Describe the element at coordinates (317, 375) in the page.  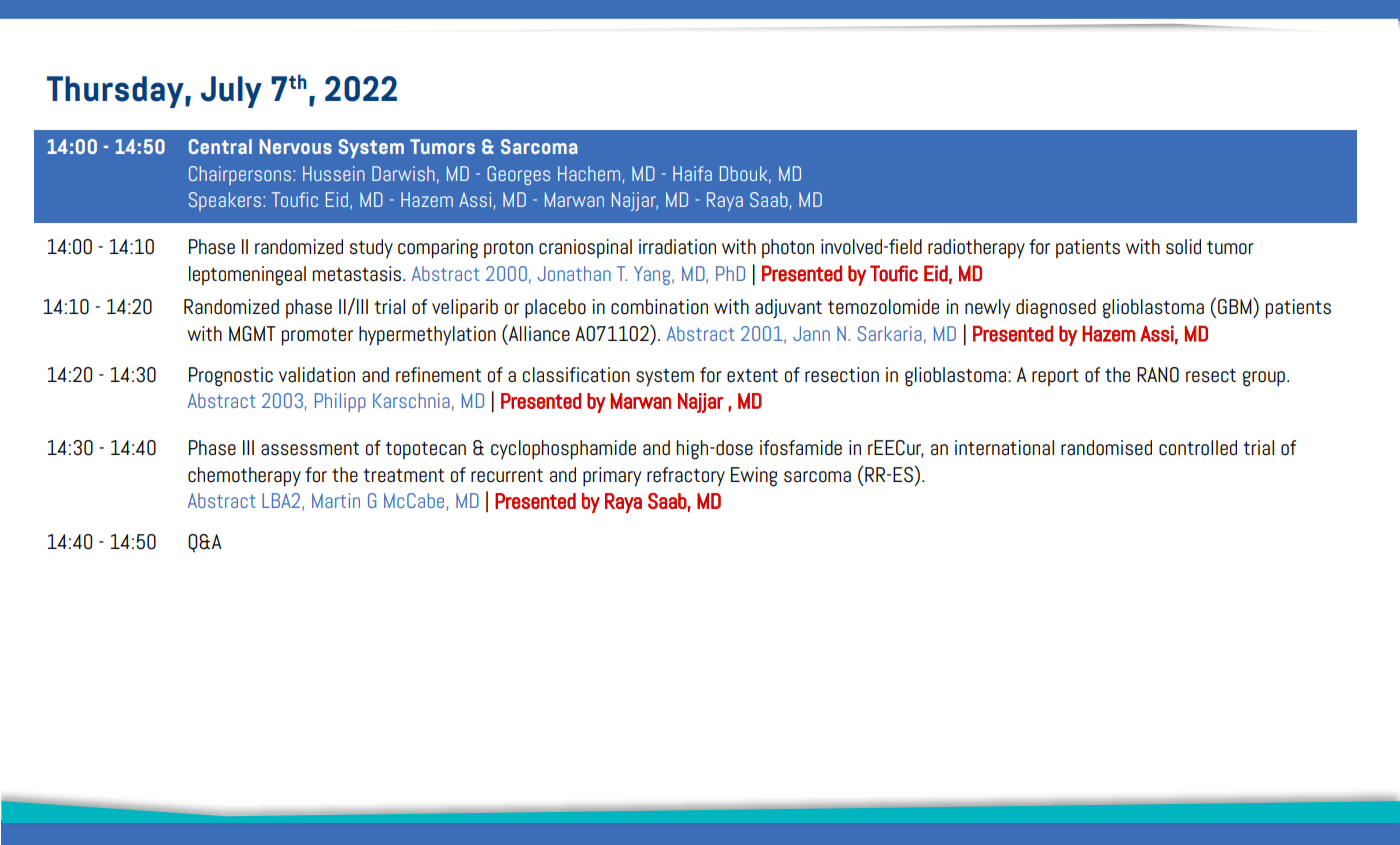
I see `validation` at that location.
